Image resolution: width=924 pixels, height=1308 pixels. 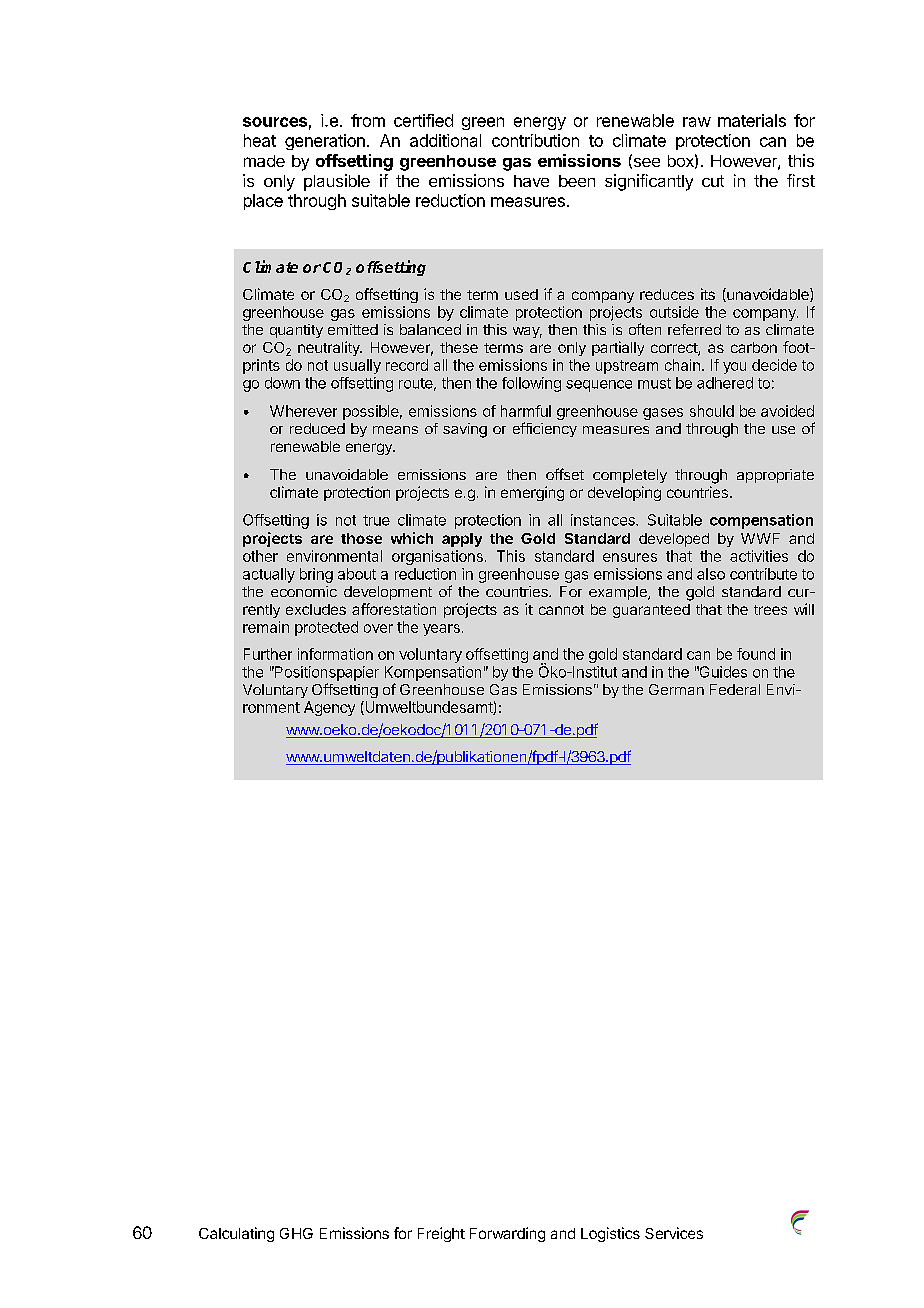 I want to click on information, so click(x=335, y=654).
